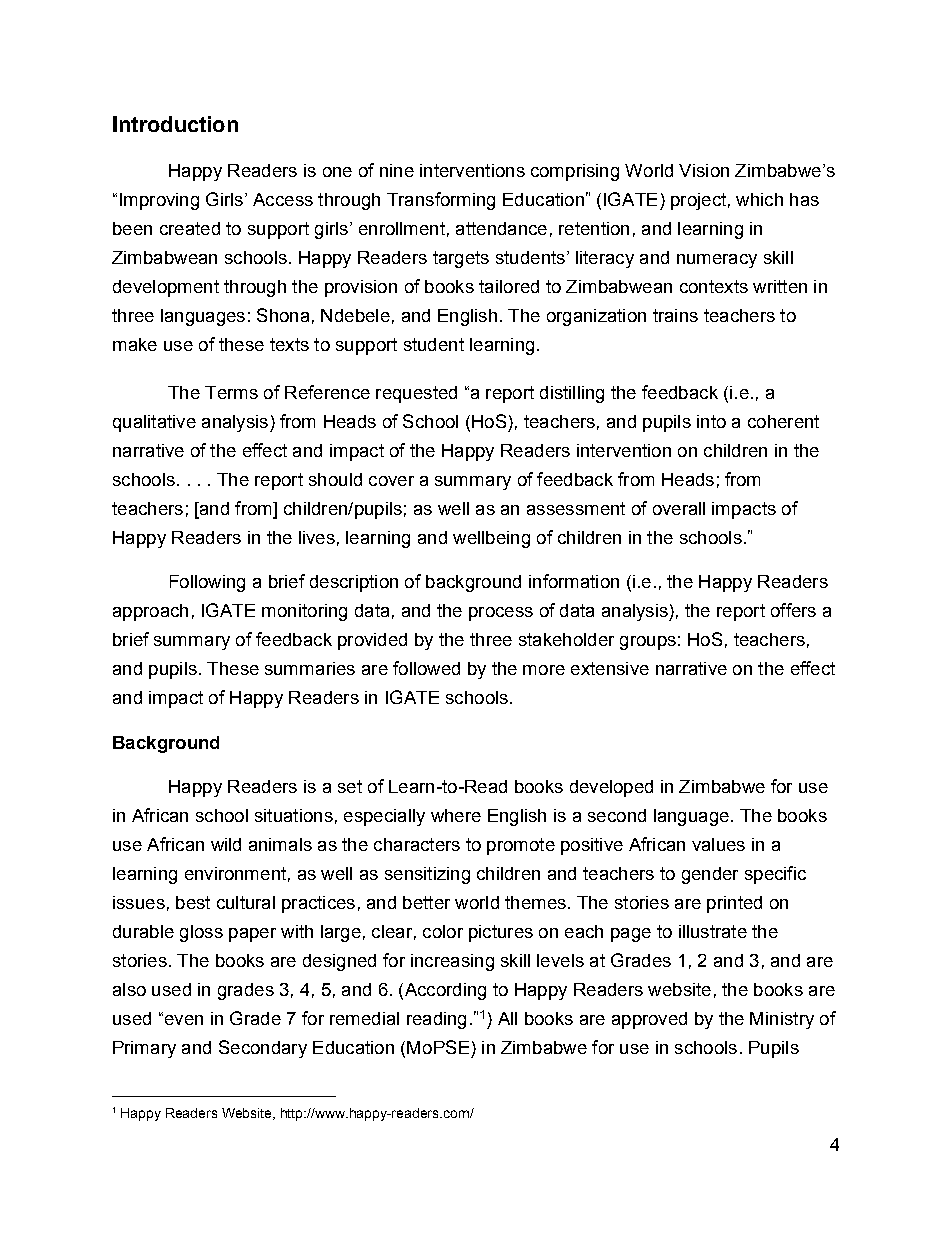 Image resolution: width=952 pixels, height=1233 pixels. Describe the element at coordinates (207, 583) in the document. I see `Following` at that location.
